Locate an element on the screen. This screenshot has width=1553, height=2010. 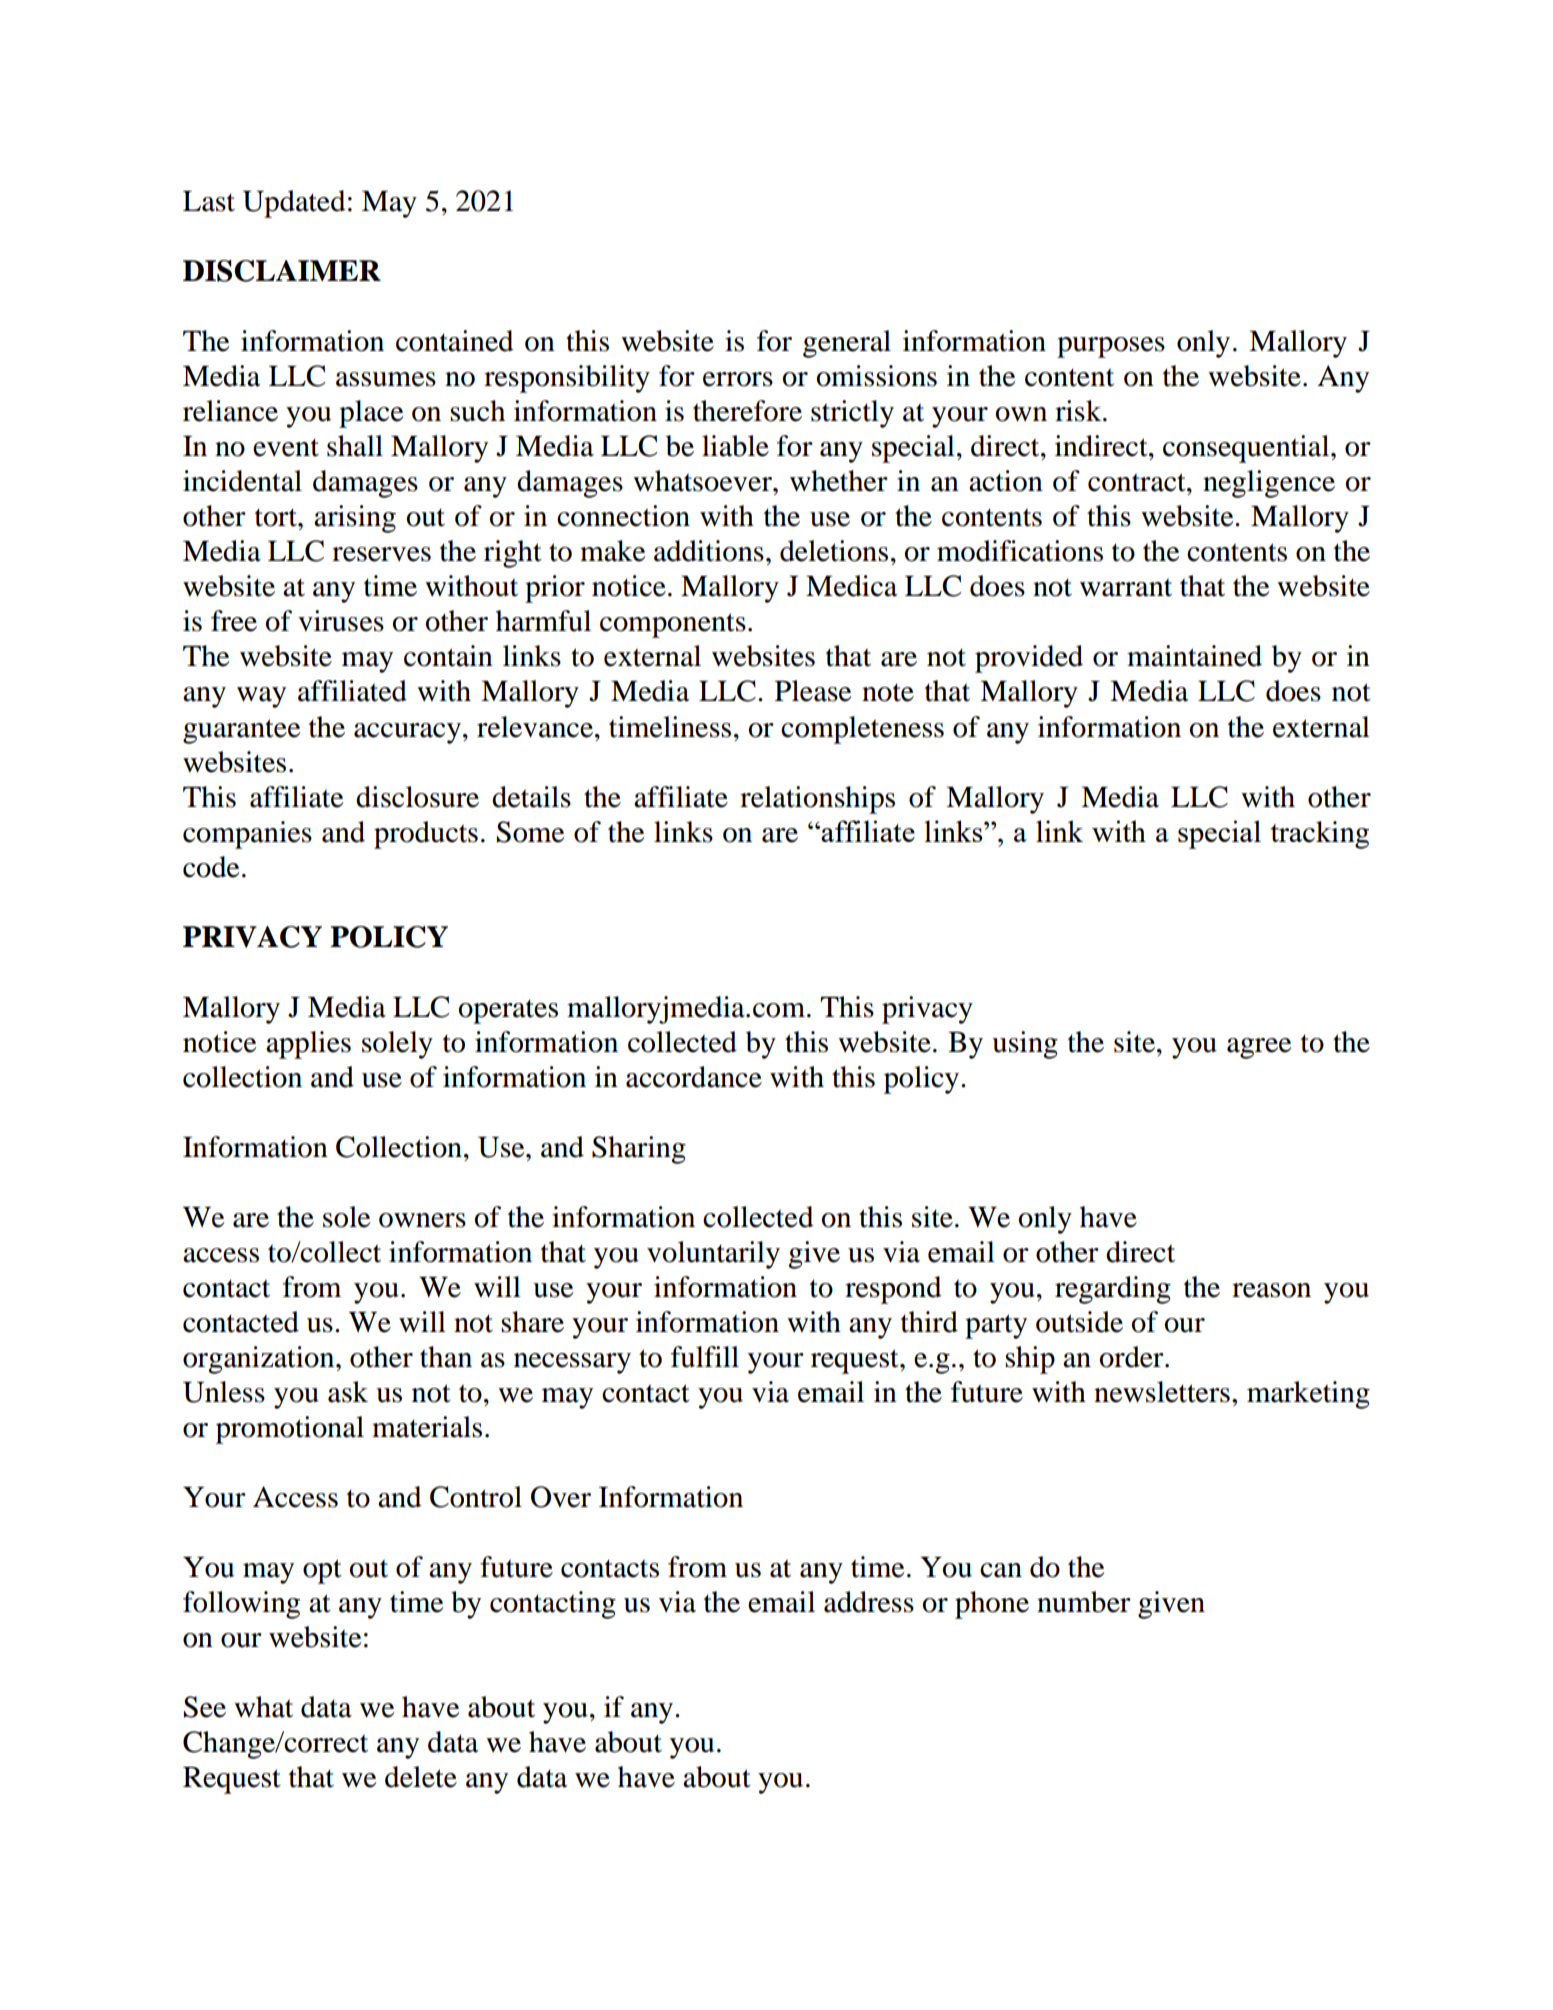
address is located at coordinates (869, 1602).
